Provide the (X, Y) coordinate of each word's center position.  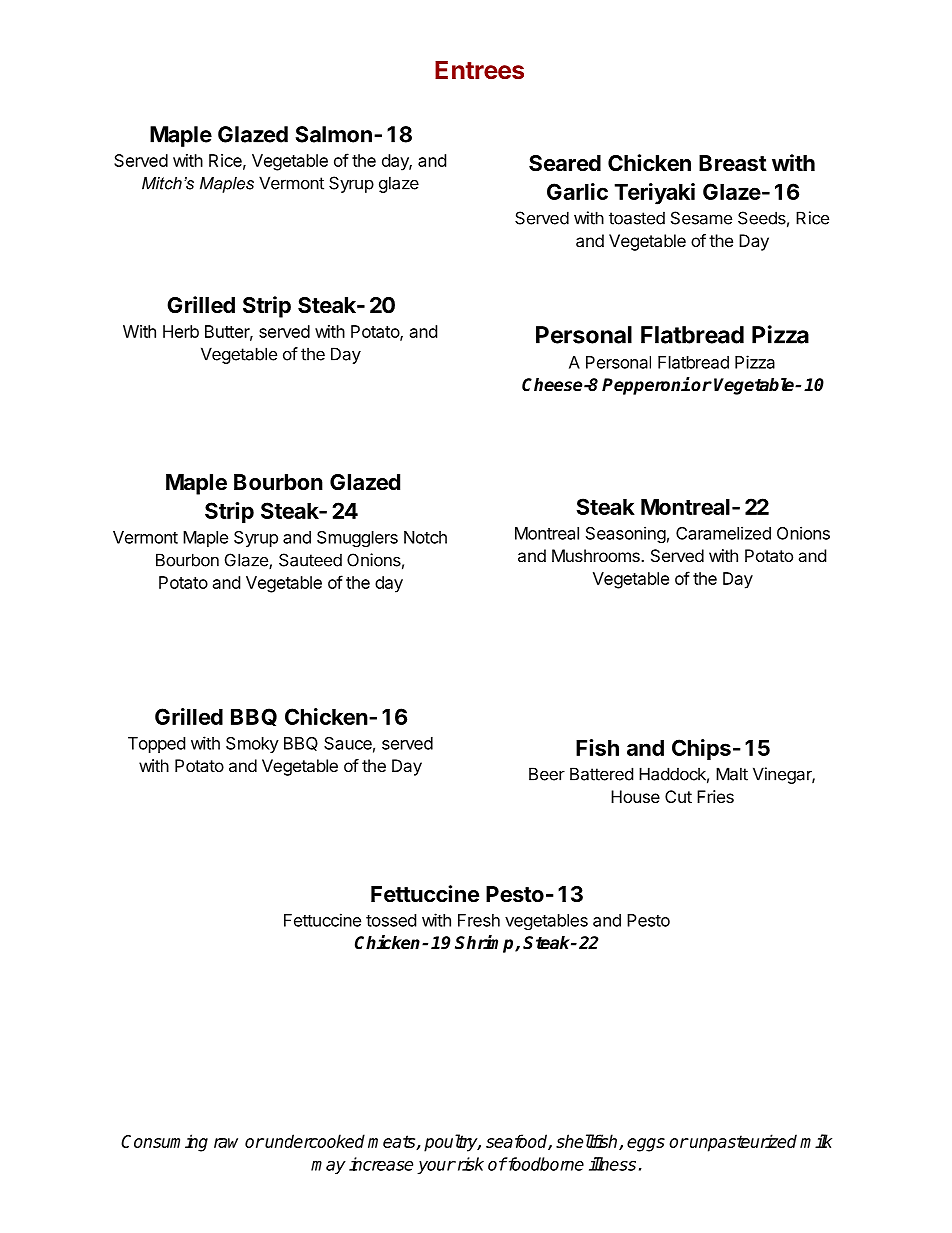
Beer (547, 774)
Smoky (252, 745)
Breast (733, 163)
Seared (565, 163)
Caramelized (723, 533)
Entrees (479, 70)
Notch (425, 537)
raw (226, 1143)
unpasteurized (742, 1143)
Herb (181, 331)
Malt (732, 774)
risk (469, 1164)
